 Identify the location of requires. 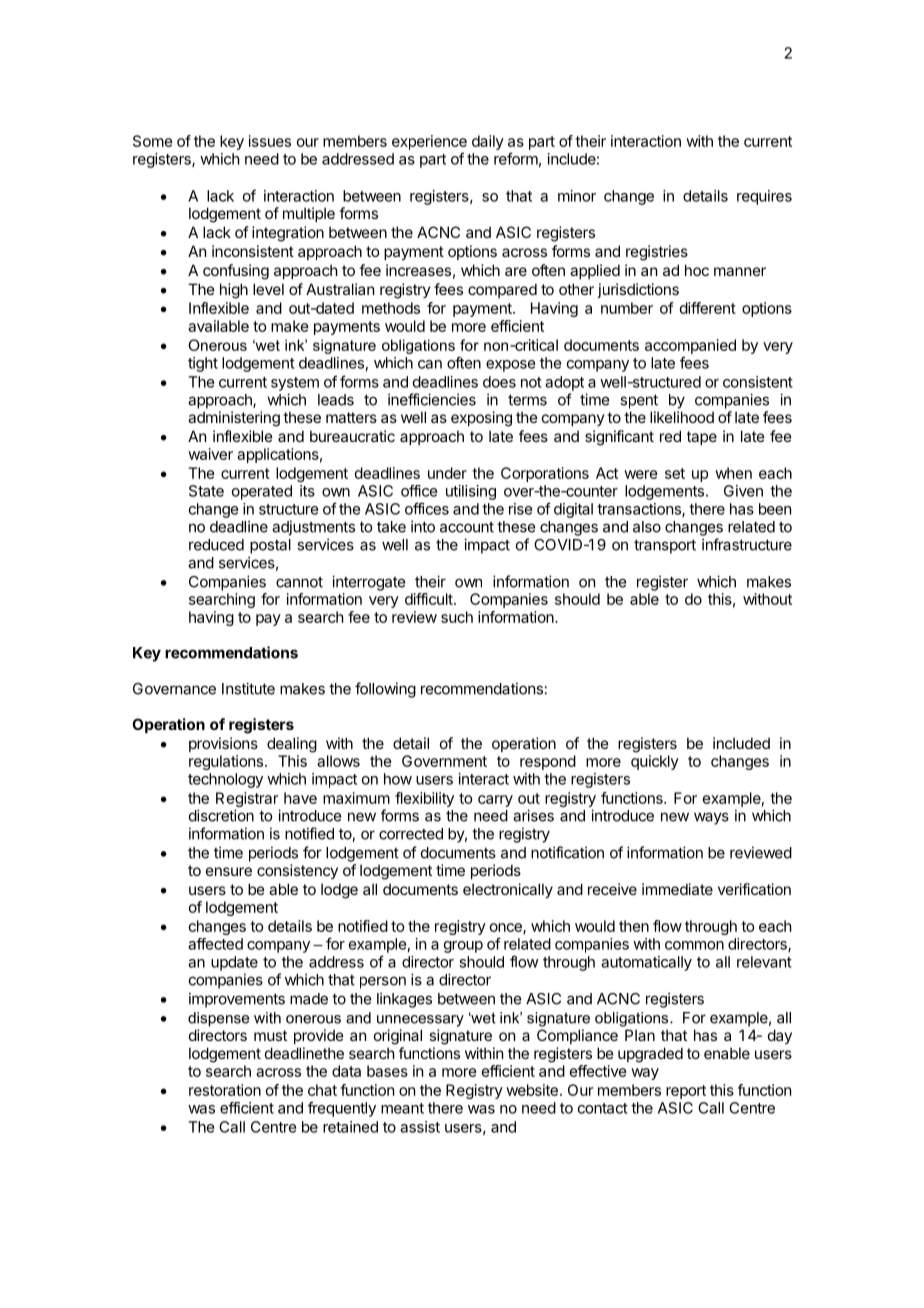
(764, 197).
